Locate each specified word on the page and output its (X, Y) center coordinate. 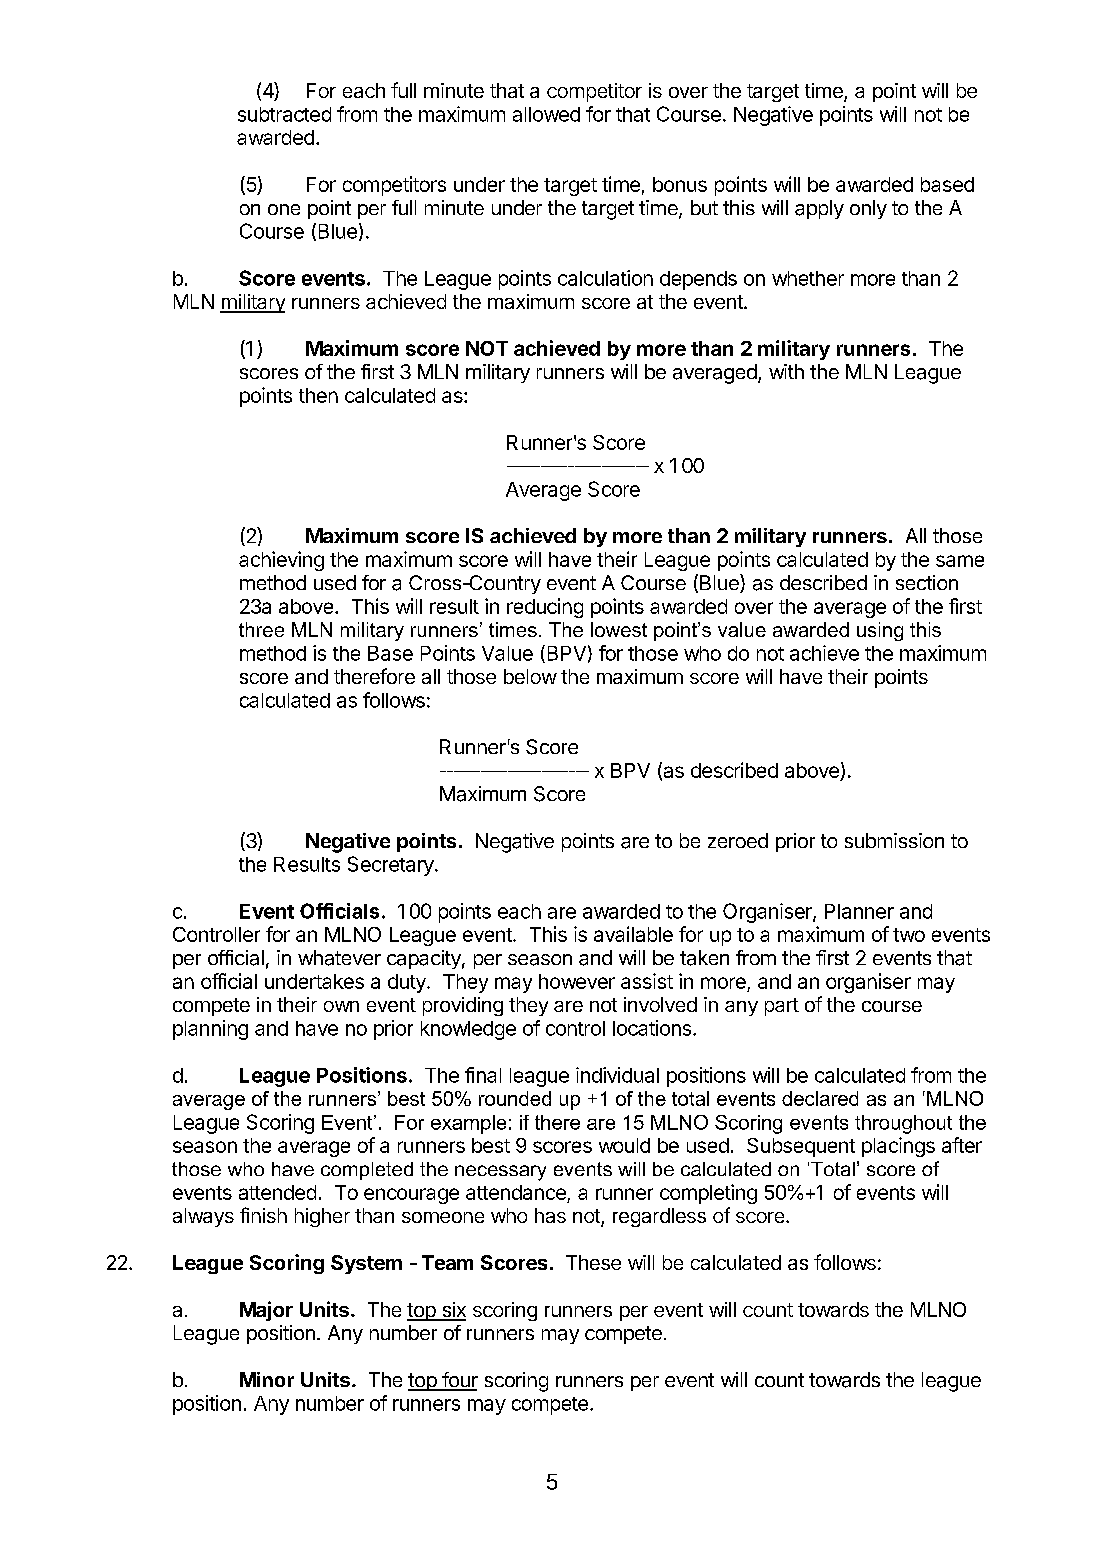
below (530, 676)
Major (266, 1311)
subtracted (284, 114)
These (593, 1262)
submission (894, 840)
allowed (546, 114)
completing (708, 1194)
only (868, 209)
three (261, 629)
